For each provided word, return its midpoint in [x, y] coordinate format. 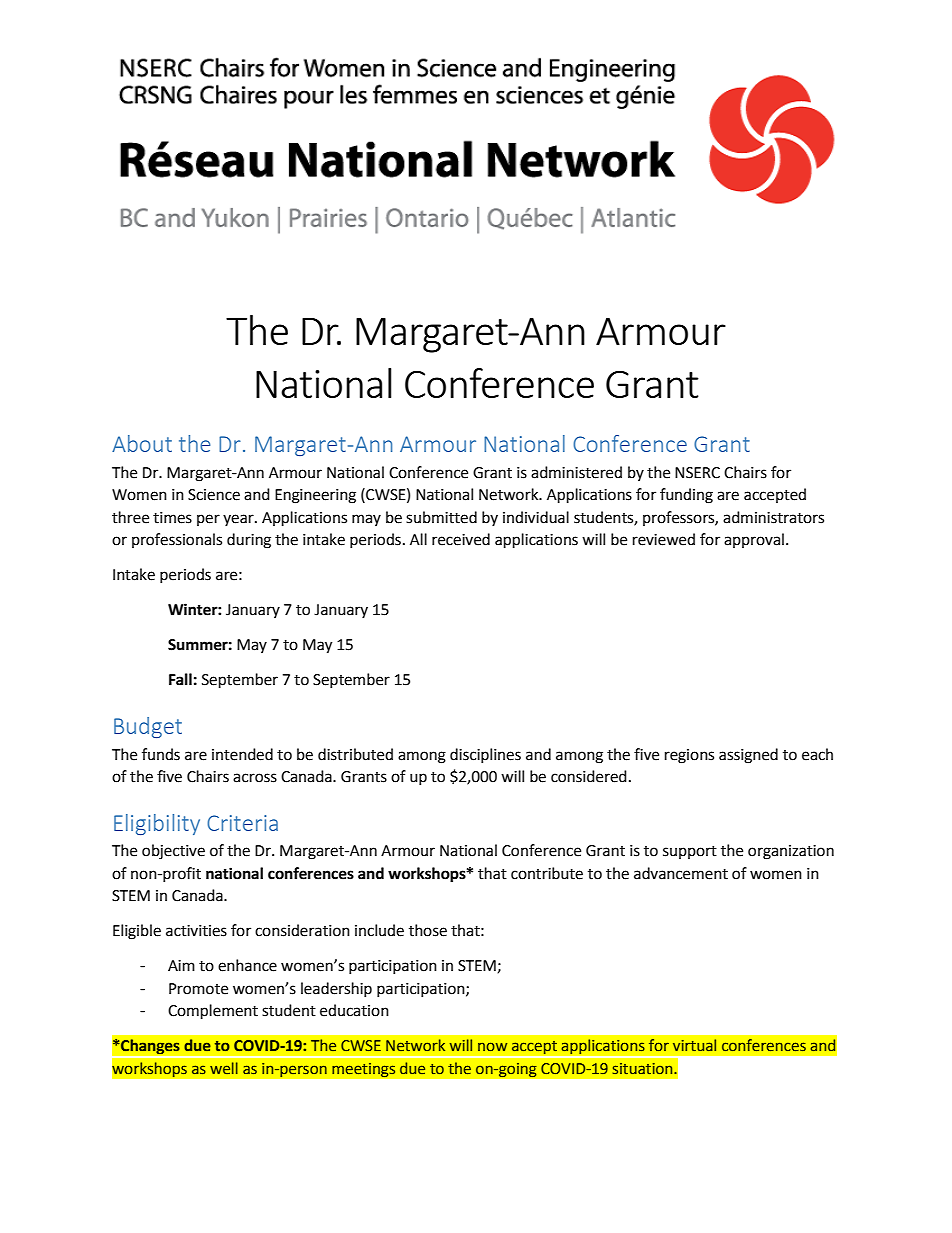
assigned [748, 756]
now [492, 1046]
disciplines [485, 755]
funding [686, 496]
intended [242, 754]
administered [576, 472]
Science [214, 495]
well [224, 1068]
